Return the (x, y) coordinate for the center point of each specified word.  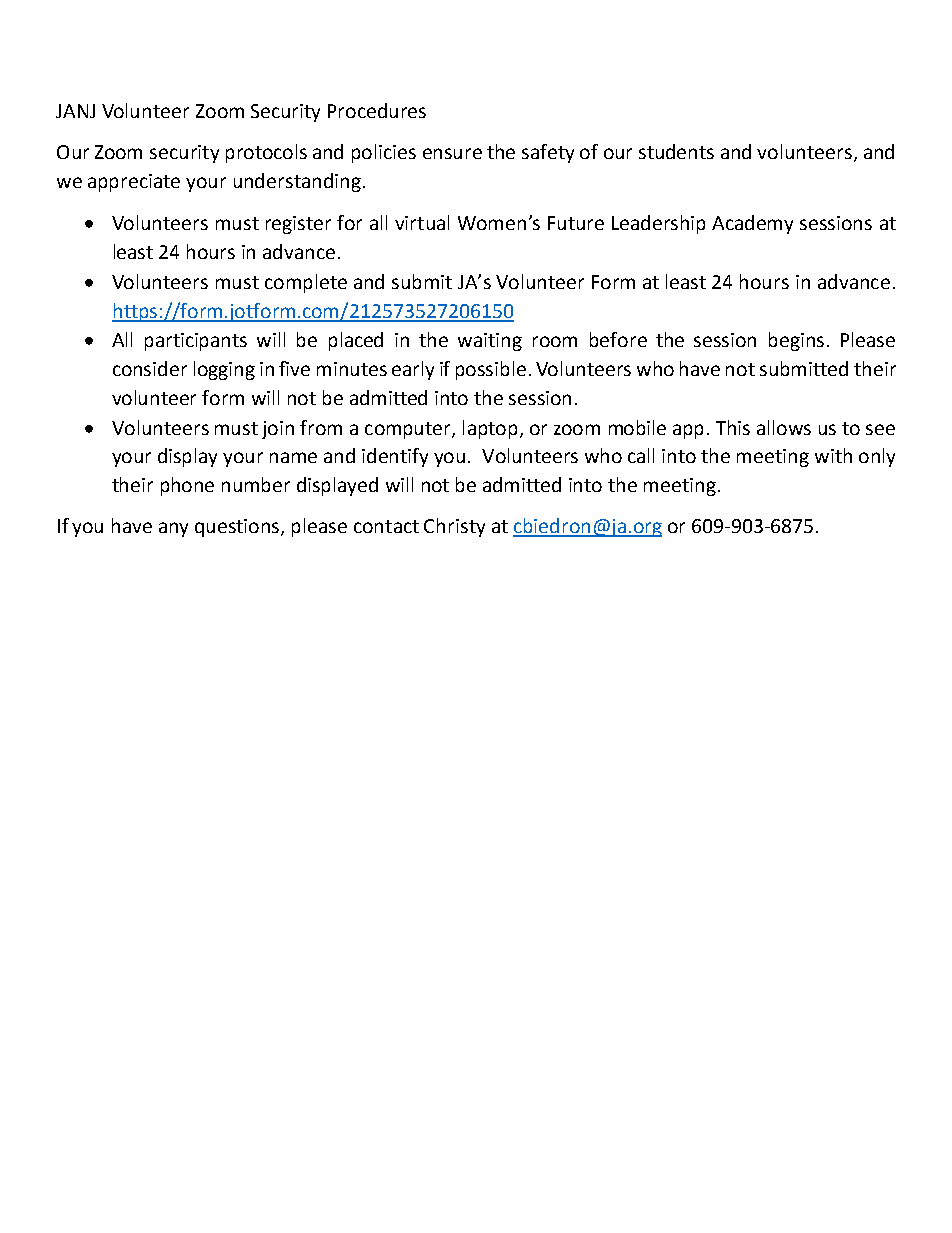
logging (224, 370)
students (676, 151)
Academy (752, 224)
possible (491, 370)
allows (784, 427)
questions (238, 528)
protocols (266, 153)
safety (548, 153)
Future (576, 223)
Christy (454, 527)
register (298, 225)
